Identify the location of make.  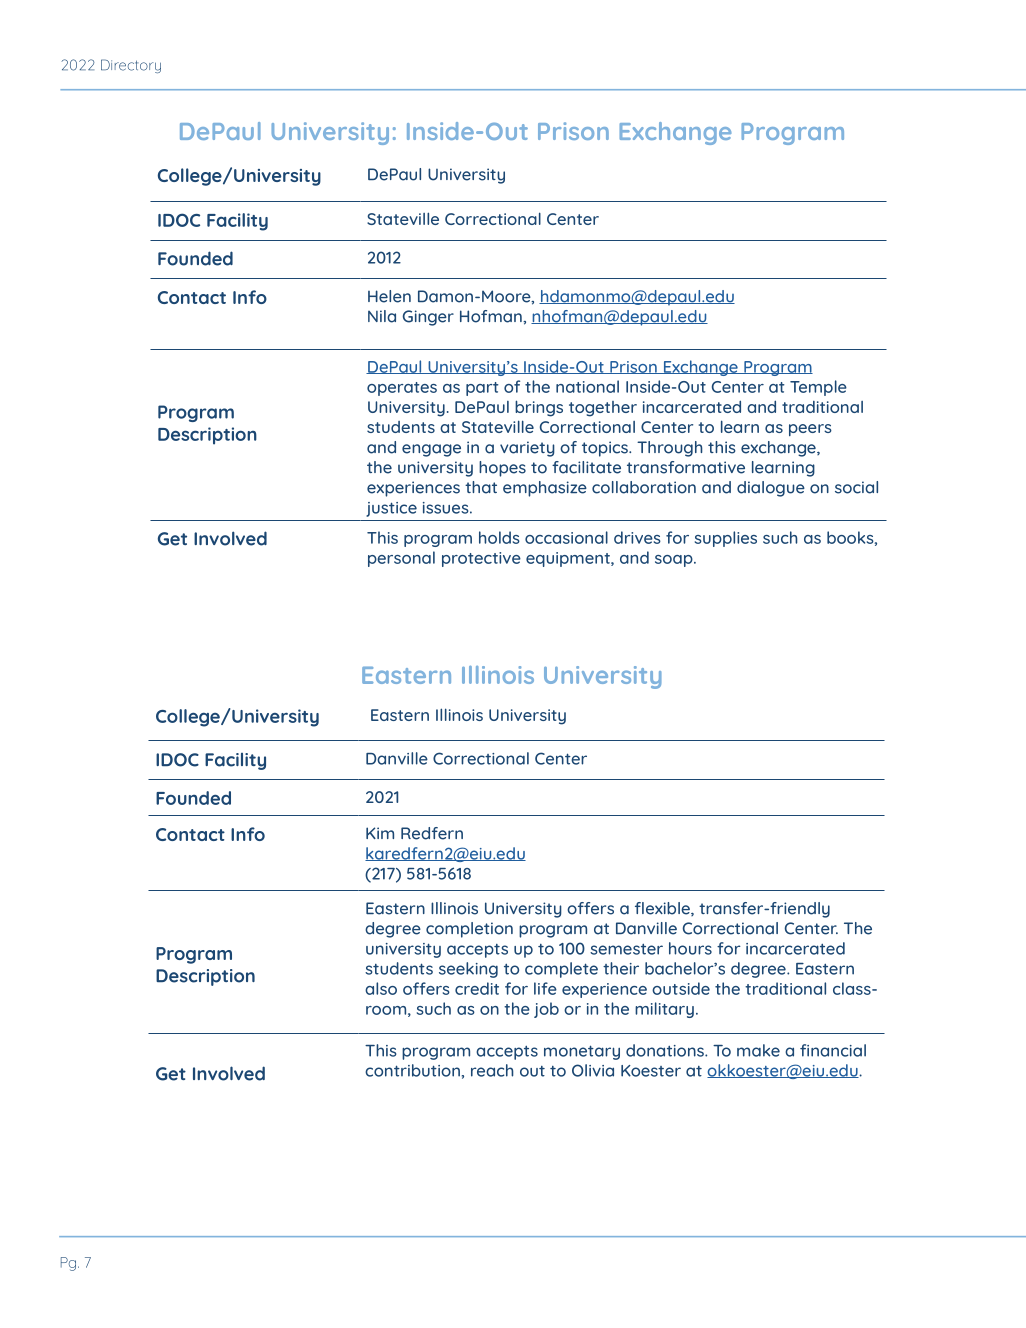
(758, 1050).
